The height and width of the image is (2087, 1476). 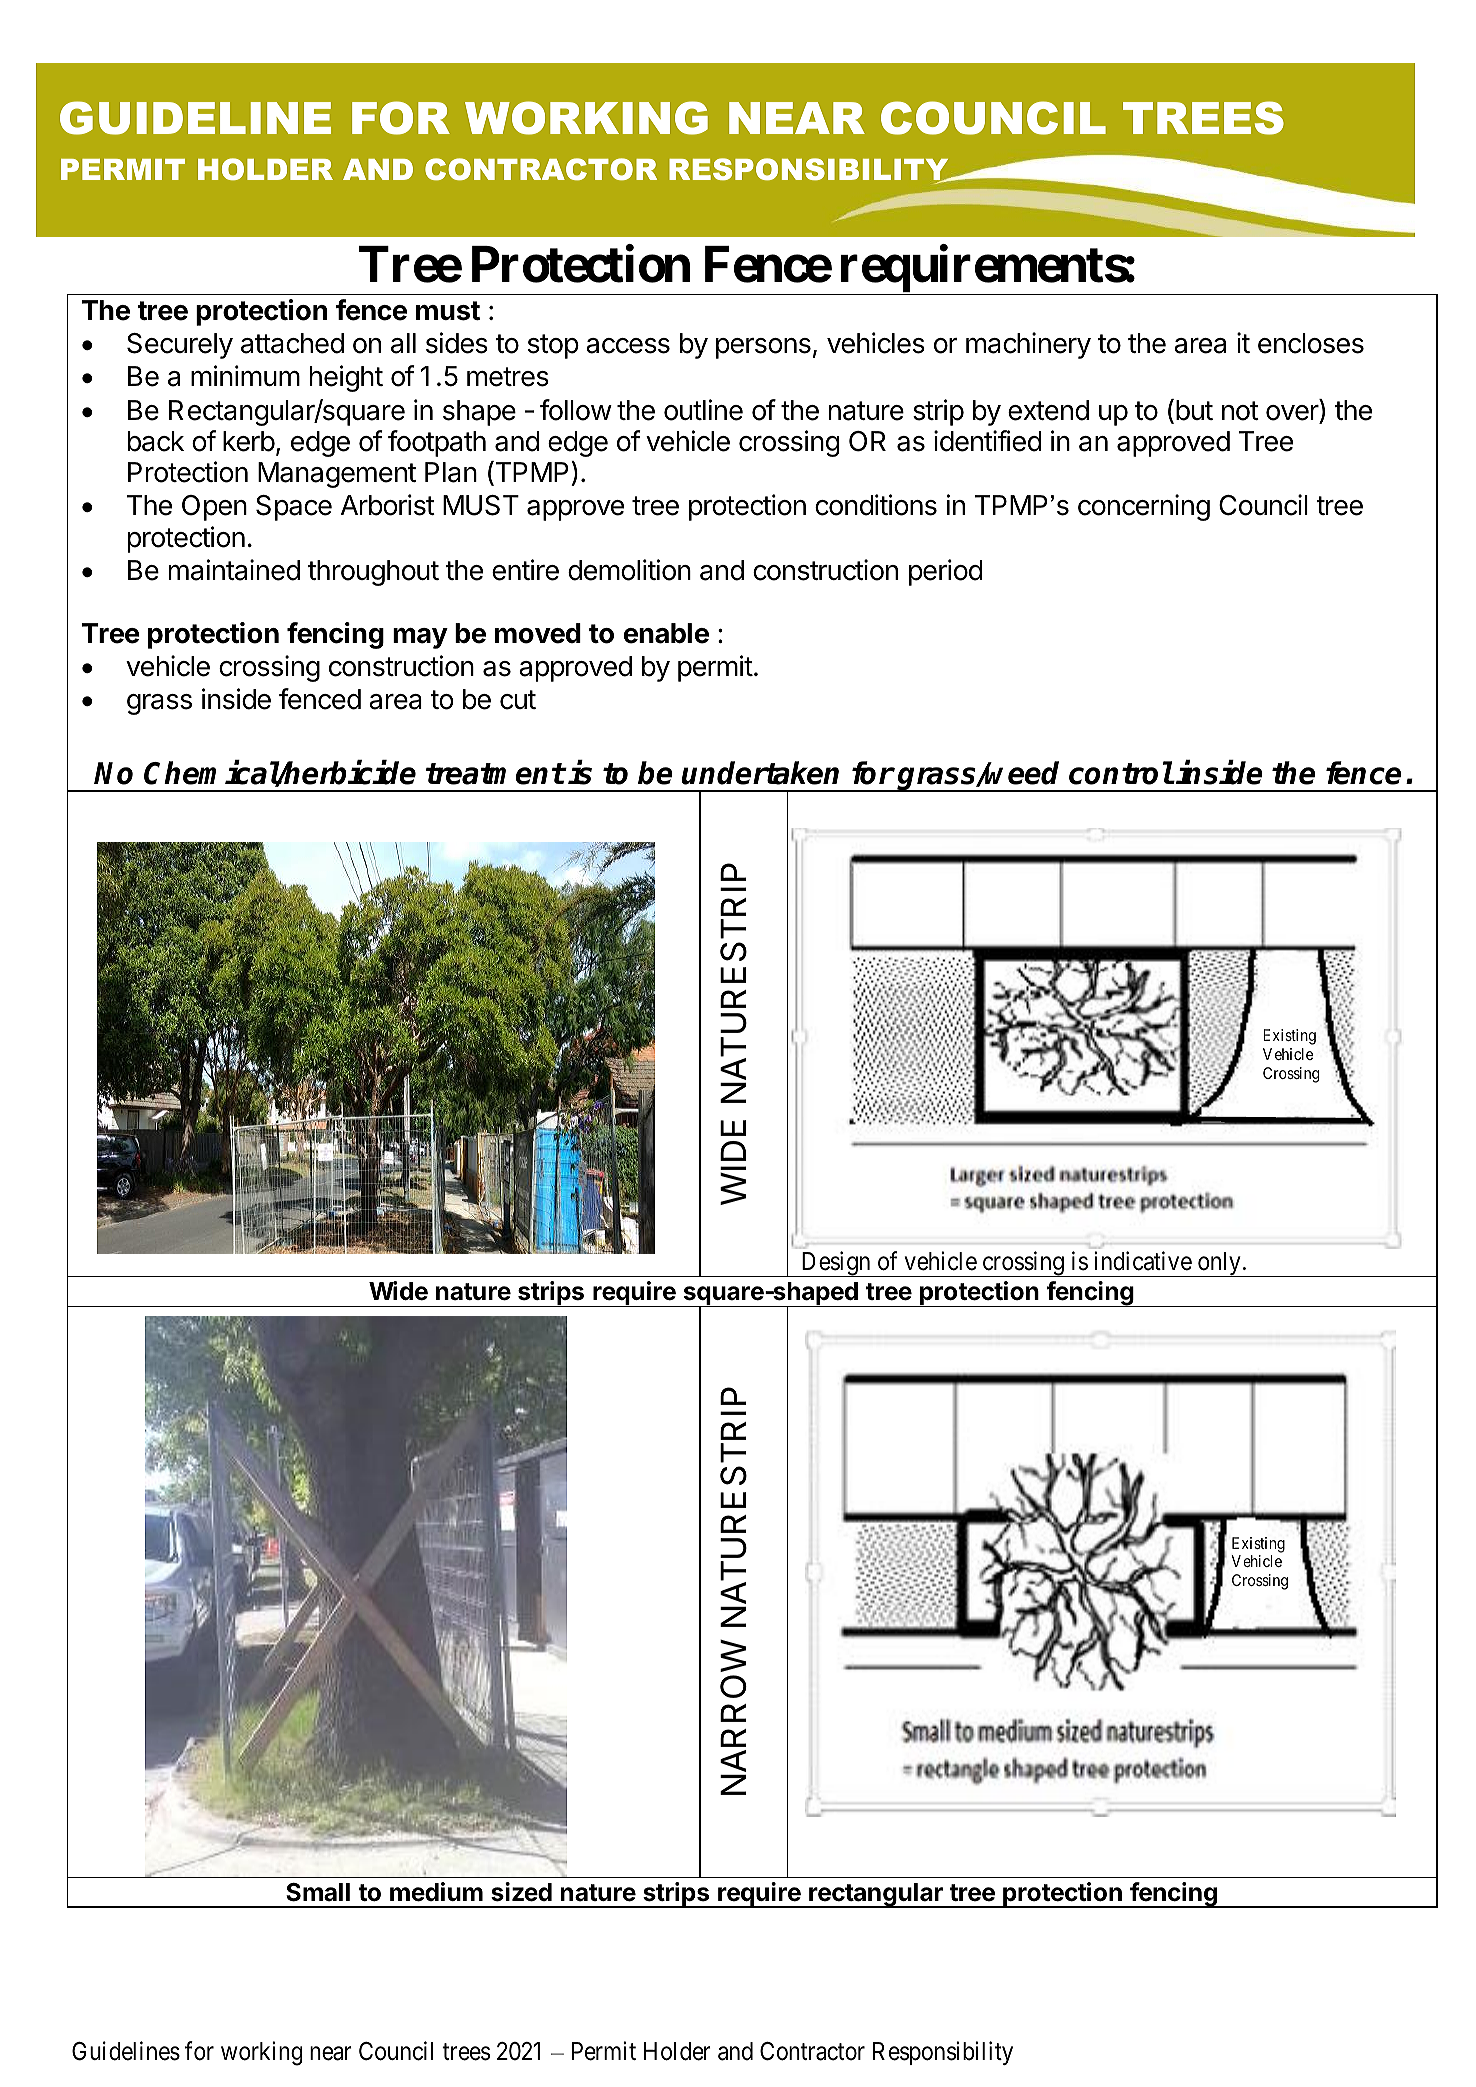 I want to click on Small, so click(x=318, y=1892).
